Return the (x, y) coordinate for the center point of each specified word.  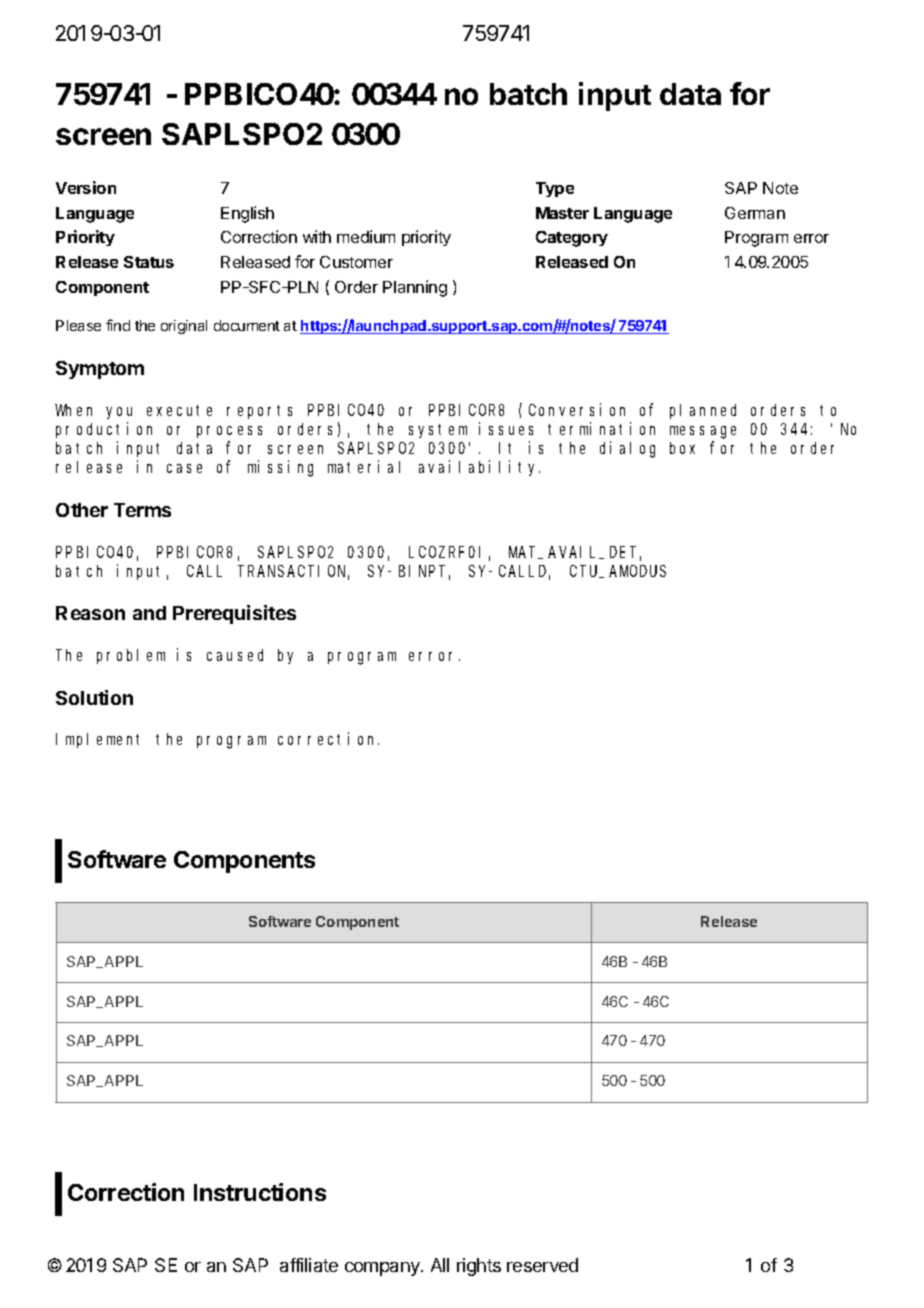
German (755, 213)
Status (149, 262)
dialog (627, 449)
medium (366, 236)
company (383, 1269)
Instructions (260, 1192)
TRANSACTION (293, 572)
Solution (94, 697)
